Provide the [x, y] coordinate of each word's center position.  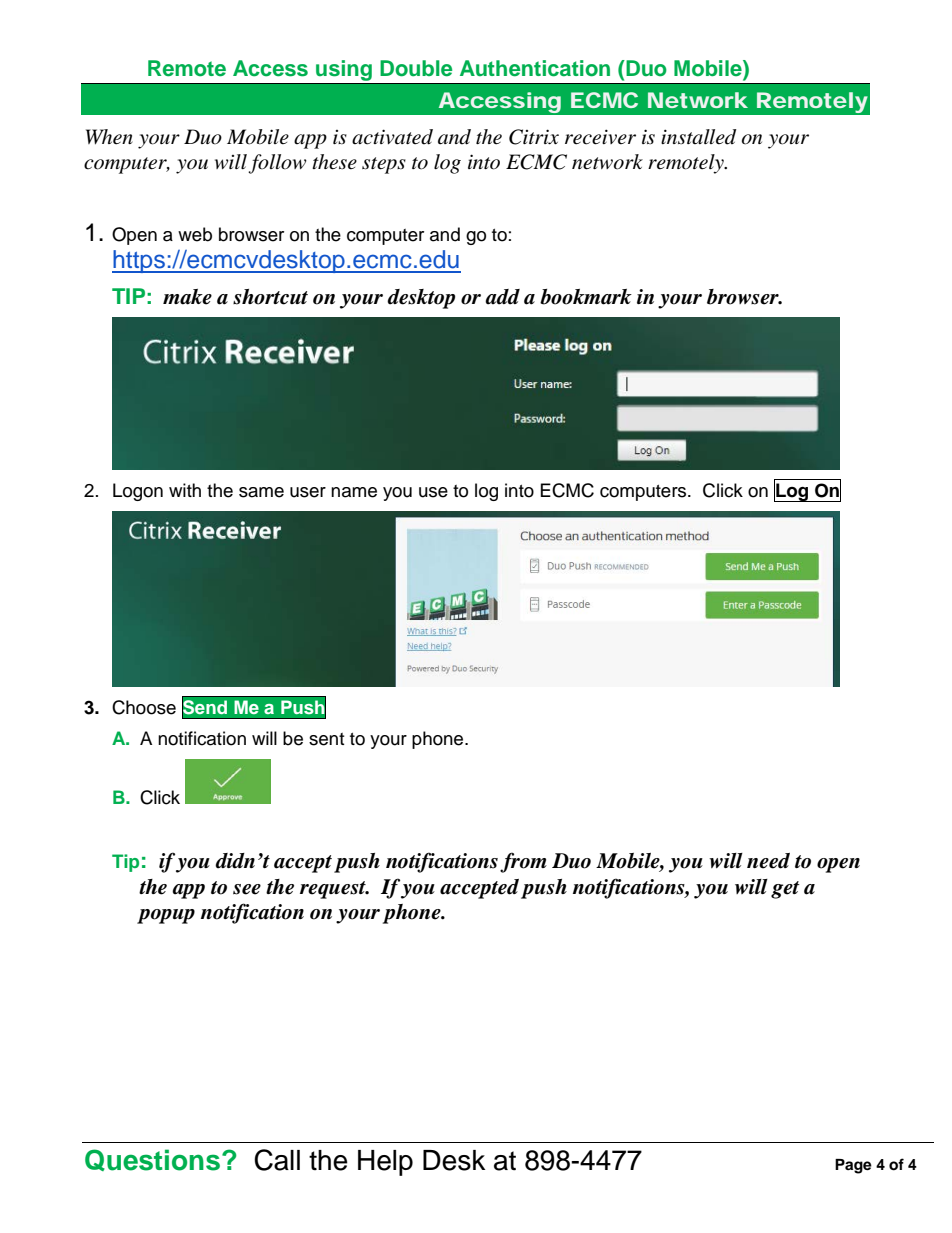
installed [698, 137]
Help [385, 1163]
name [354, 492]
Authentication [535, 68]
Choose [144, 707]
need [768, 861]
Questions [154, 1160]
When [109, 137]
